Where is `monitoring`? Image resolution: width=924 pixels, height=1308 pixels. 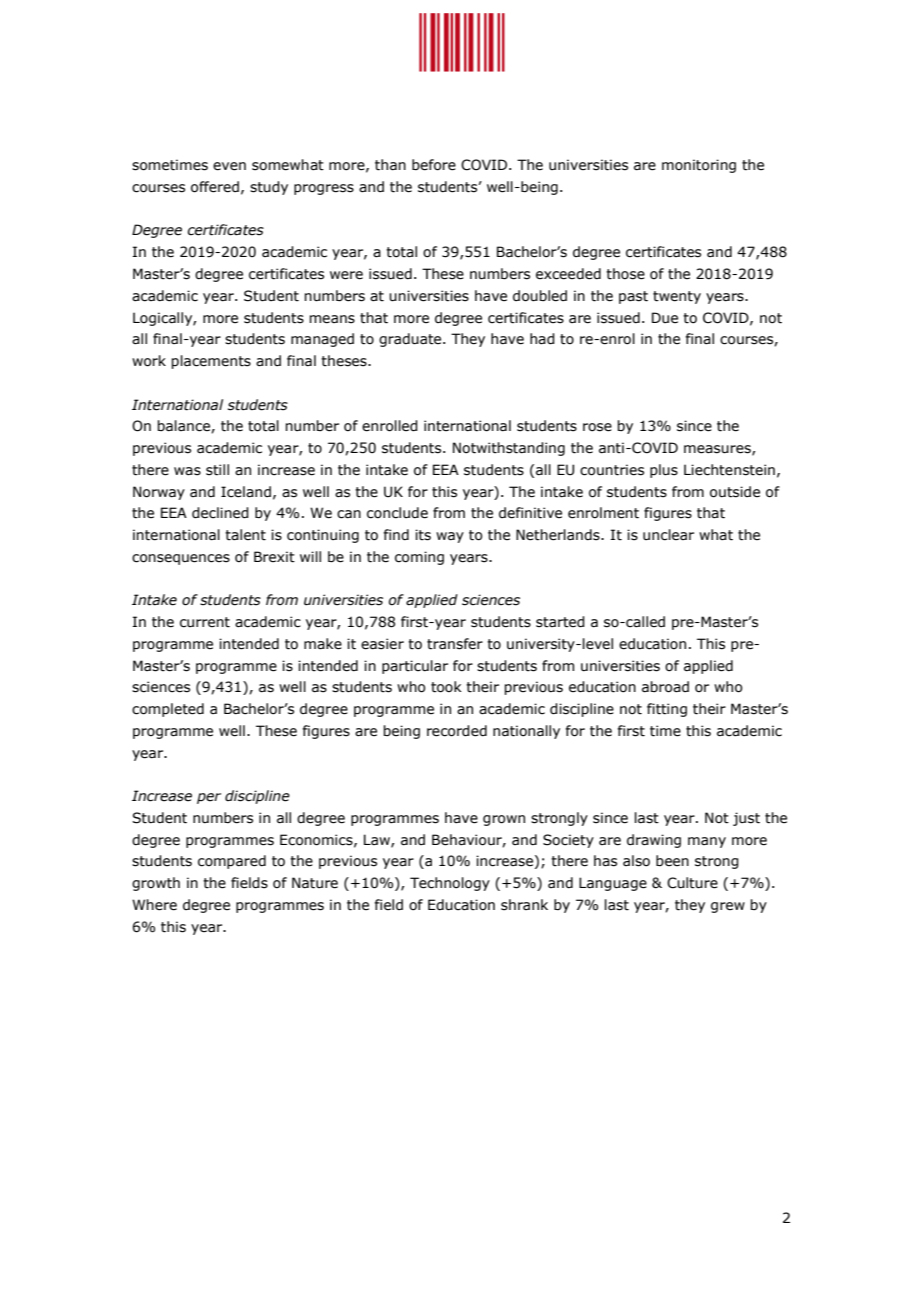
monitoring is located at coordinates (699, 166).
